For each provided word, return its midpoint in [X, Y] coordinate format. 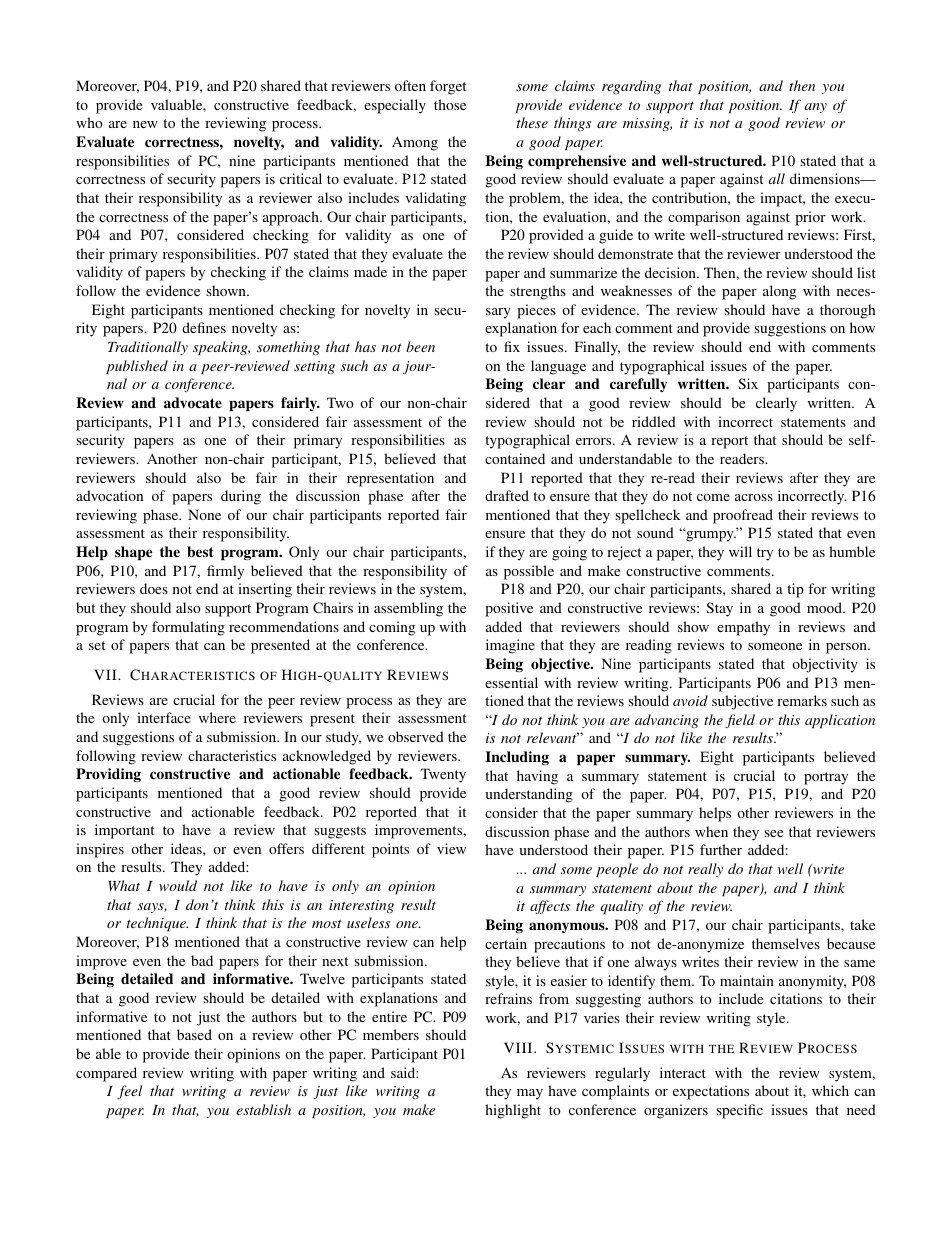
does [154, 588]
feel [129, 1092]
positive [509, 609]
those [450, 104]
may [530, 1094]
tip [795, 590]
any [816, 108]
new [145, 124]
